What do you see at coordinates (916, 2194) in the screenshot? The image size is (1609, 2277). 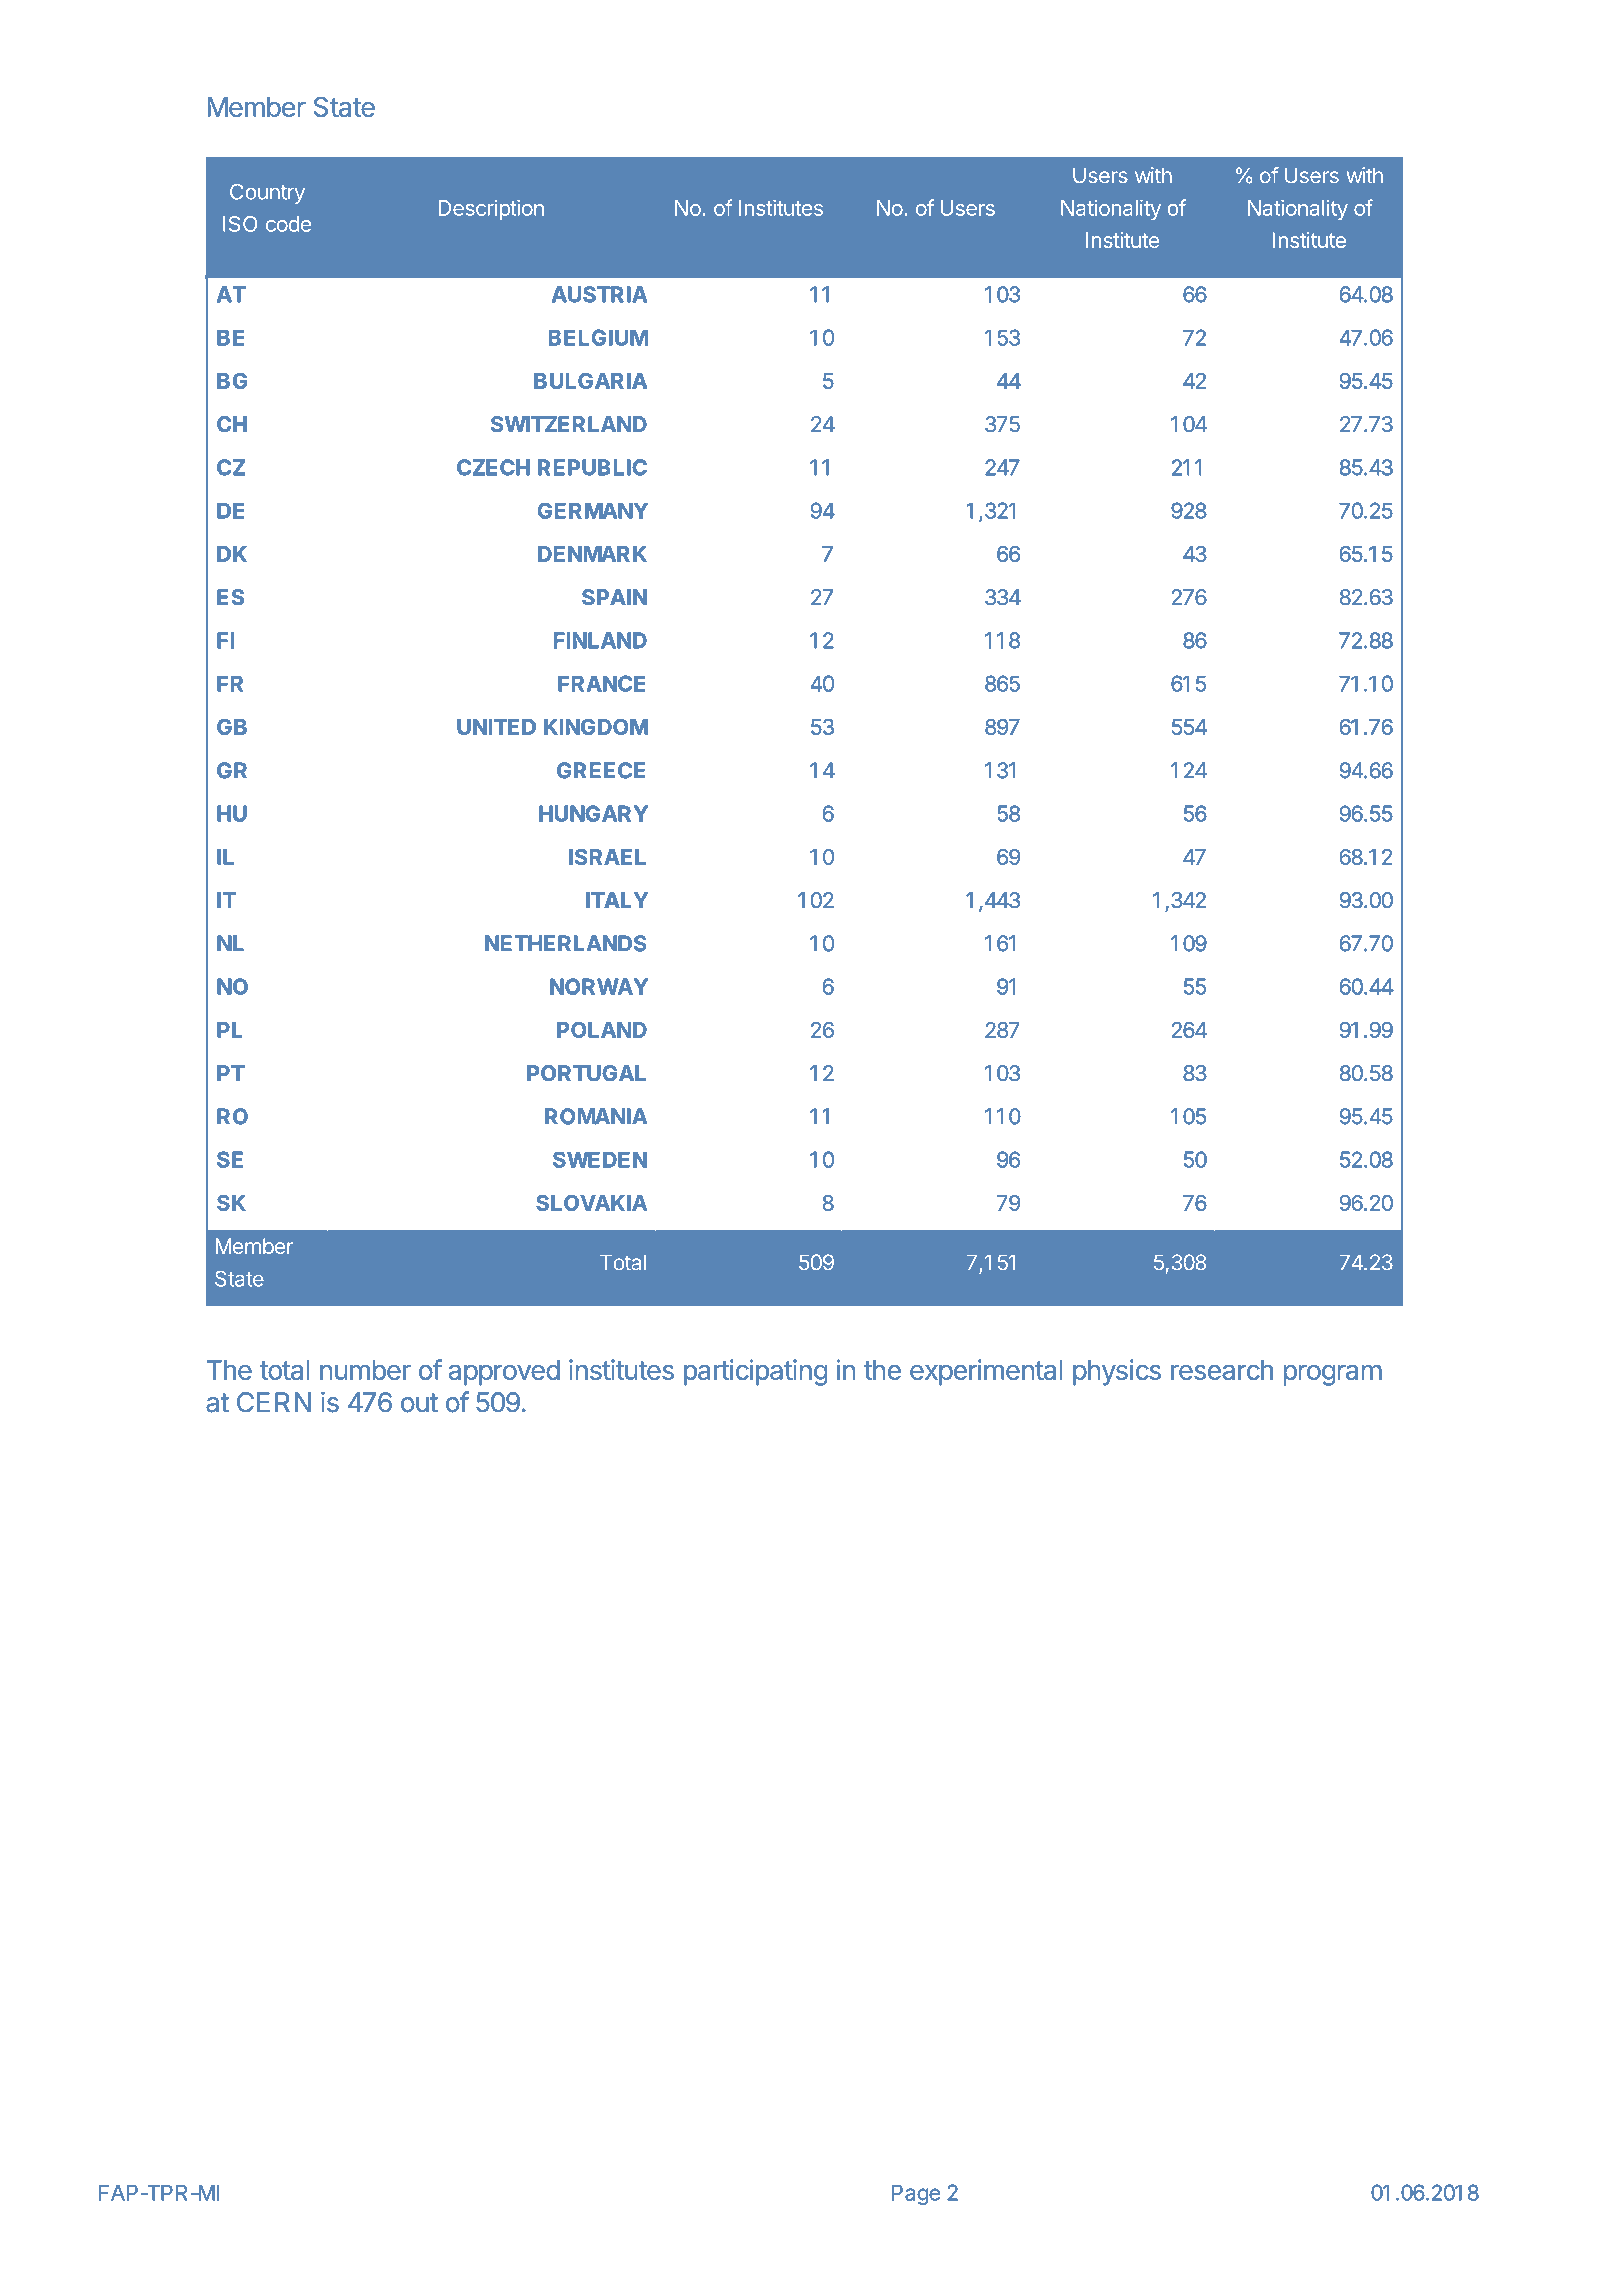 I see `Page` at bounding box center [916, 2194].
